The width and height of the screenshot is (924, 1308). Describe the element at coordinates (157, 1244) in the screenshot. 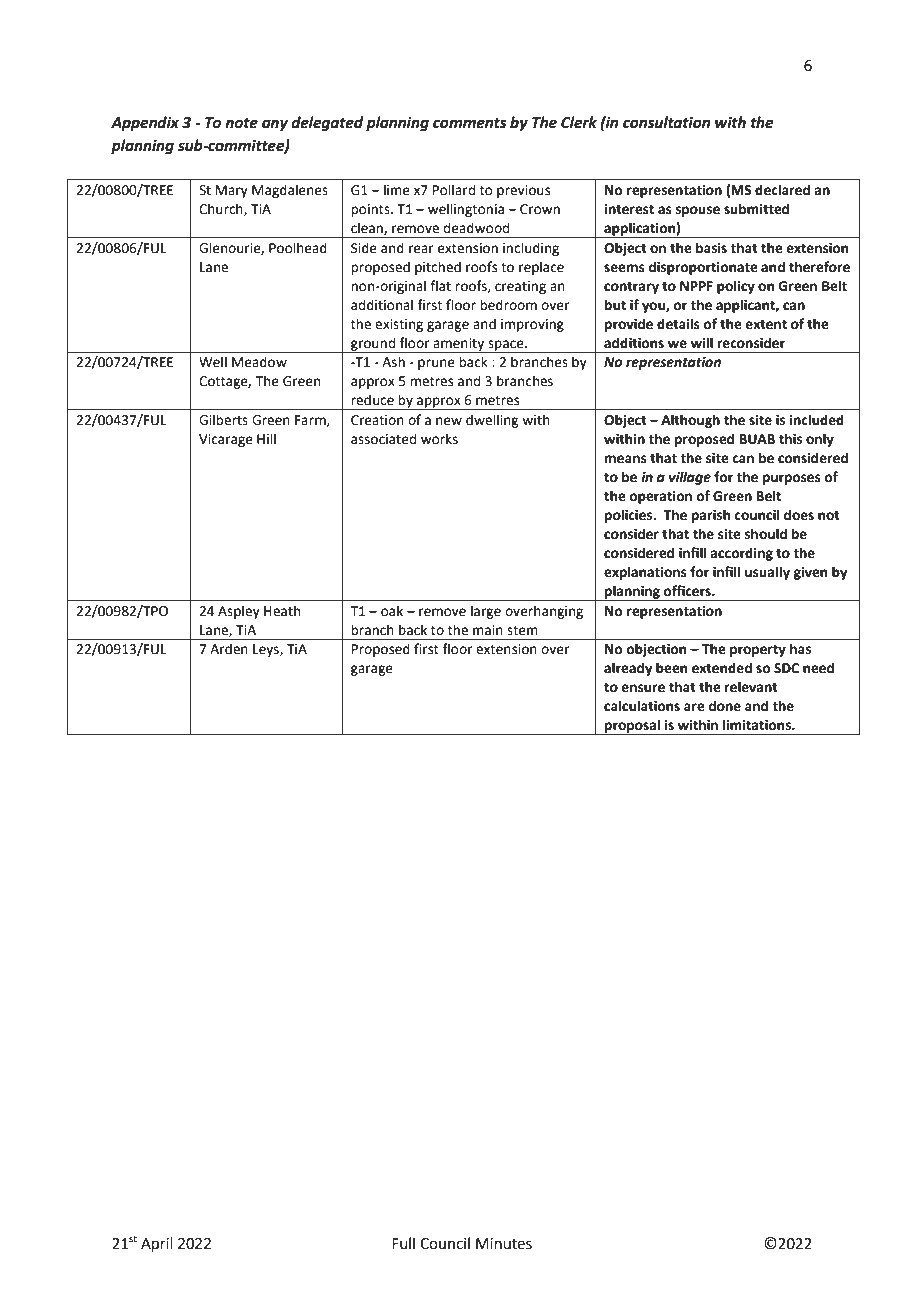

I see `April` at that location.
